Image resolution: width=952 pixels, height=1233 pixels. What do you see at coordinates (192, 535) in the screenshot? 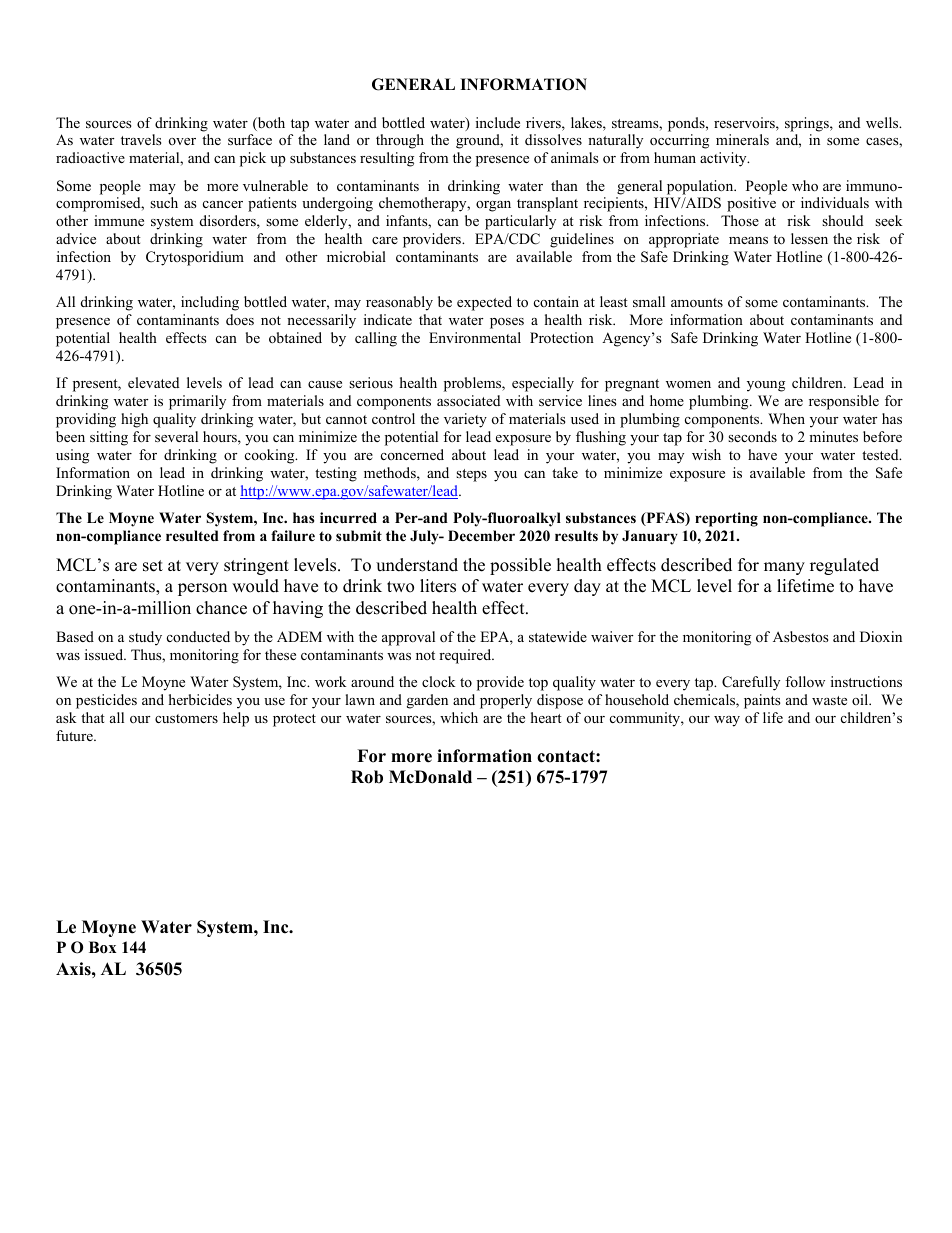
I see `resulted` at bounding box center [192, 535].
